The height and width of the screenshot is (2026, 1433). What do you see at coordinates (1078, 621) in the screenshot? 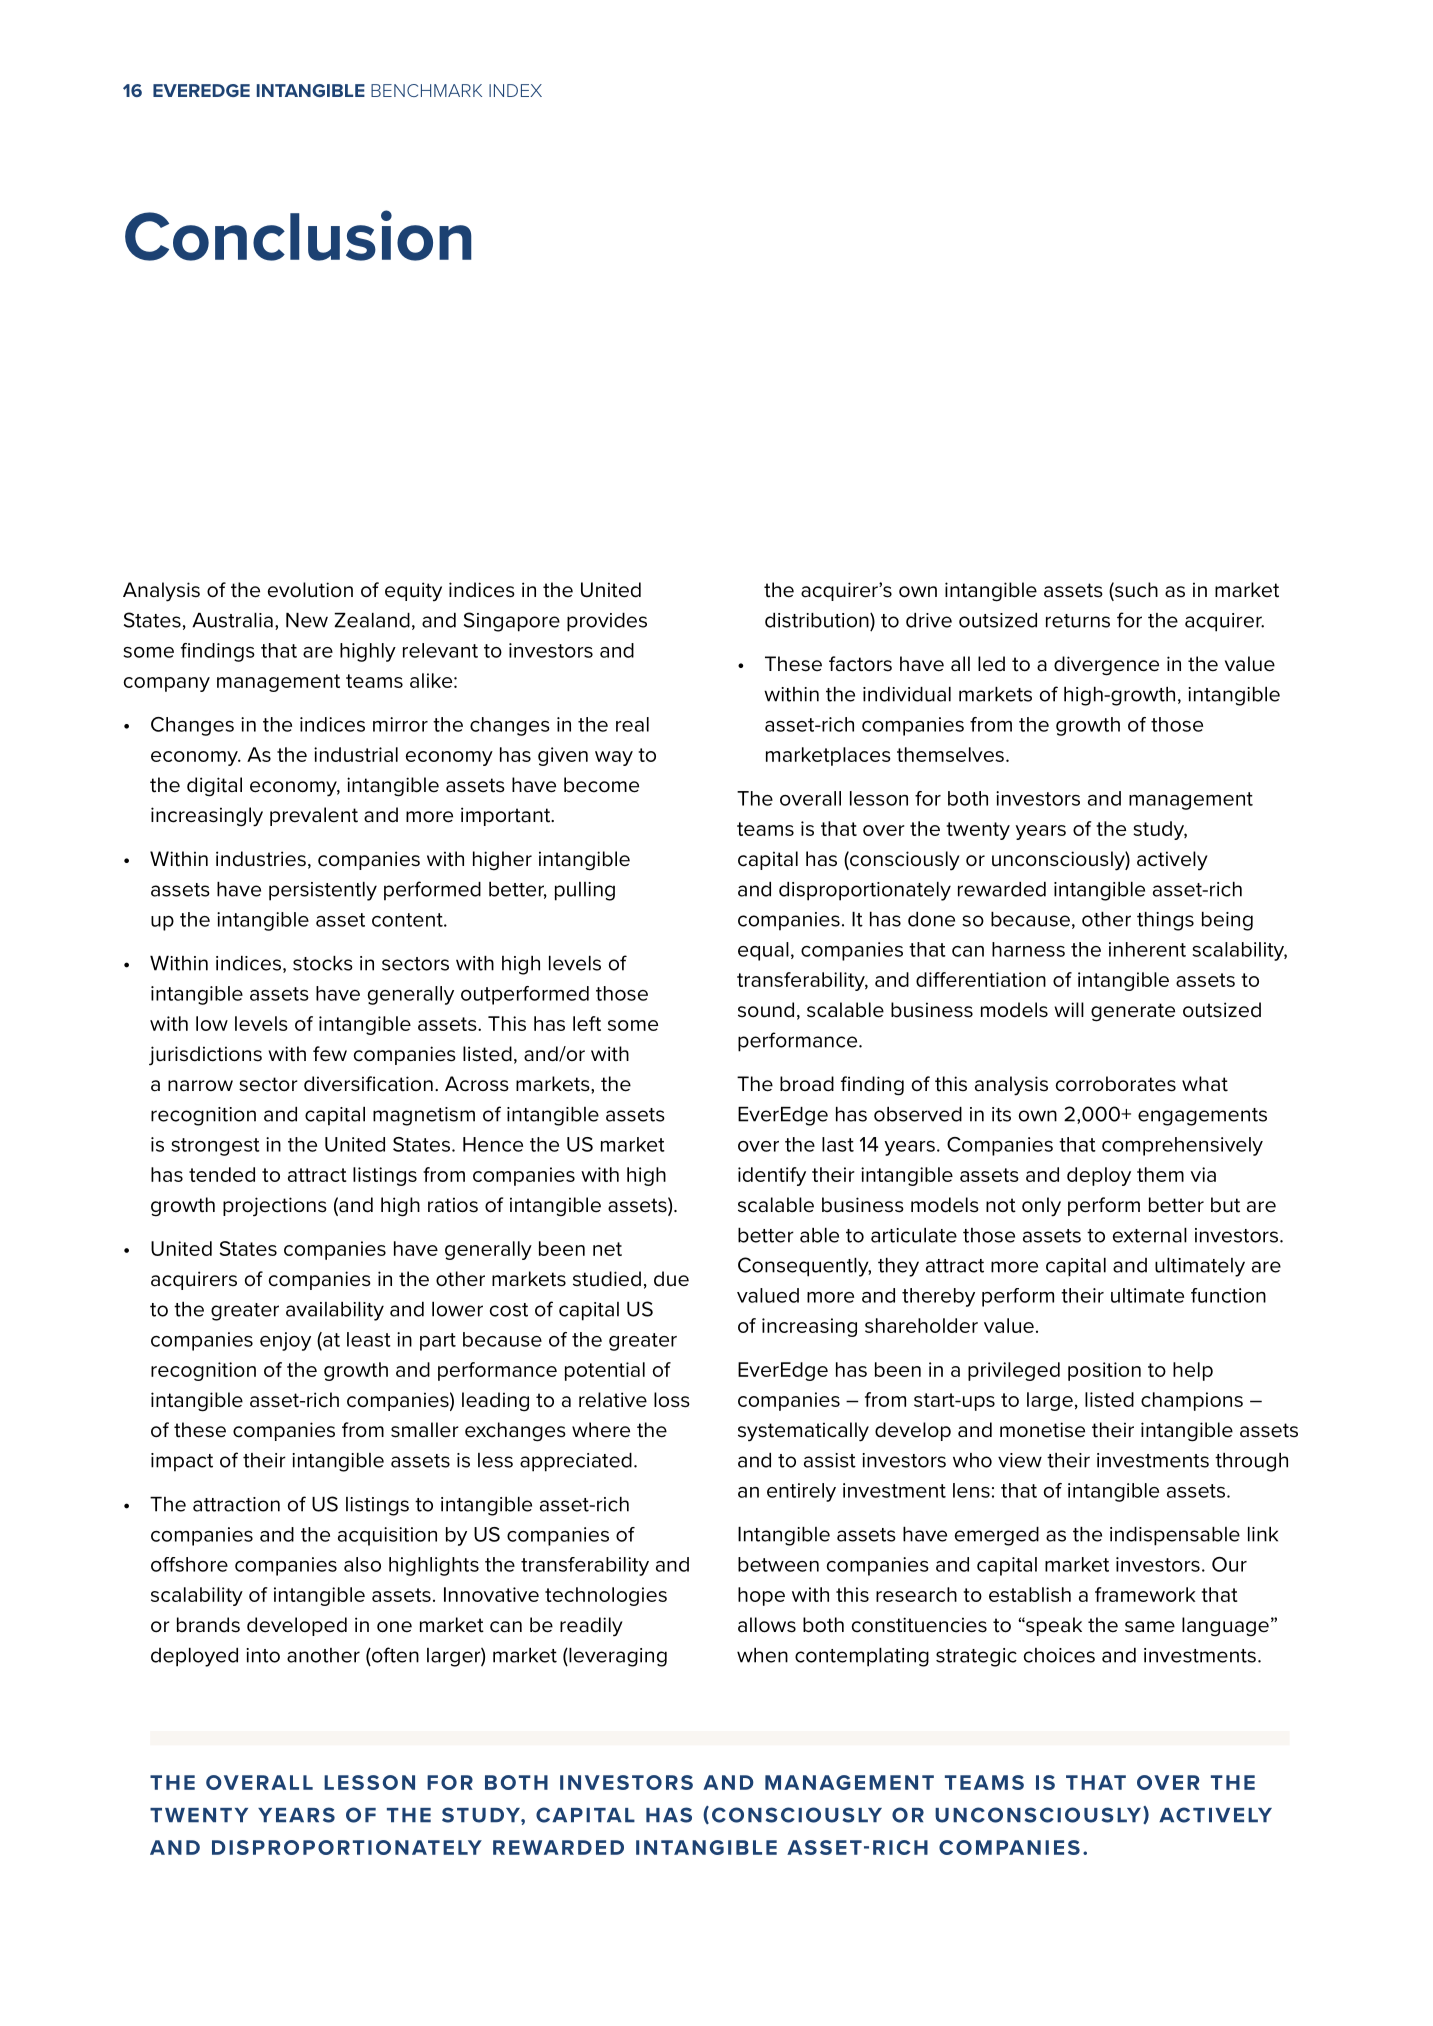
I see `returns` at bounding box center [1078, 621].
